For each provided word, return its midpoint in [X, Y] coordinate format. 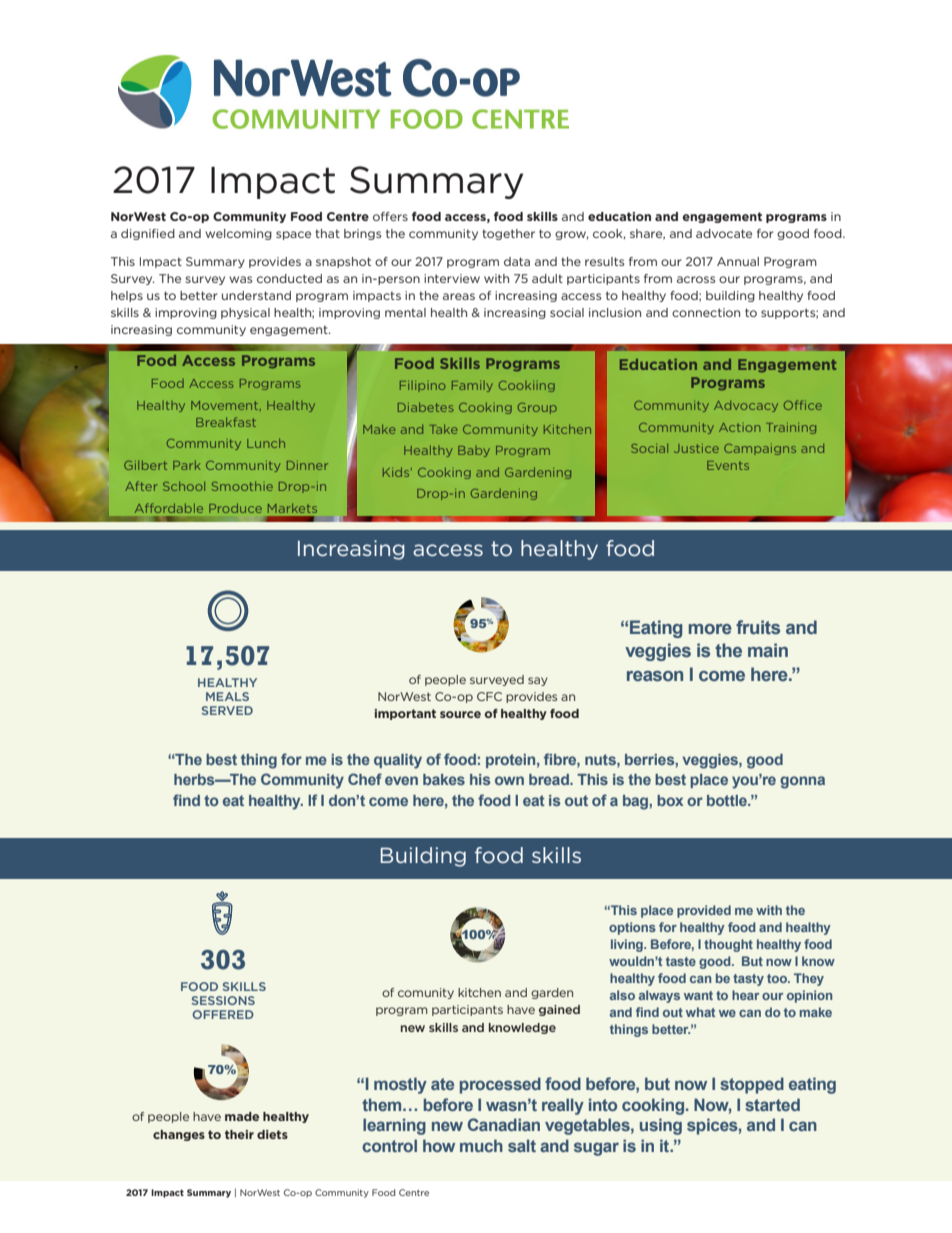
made [242, 1116]
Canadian [504, 1124]
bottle [728, 800]
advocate [724, 233]
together [508, 234]
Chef [365, 779]
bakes [444, 779]
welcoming [238, 234]
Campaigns [760, 449]
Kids [397, 472]
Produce [235, 508]
